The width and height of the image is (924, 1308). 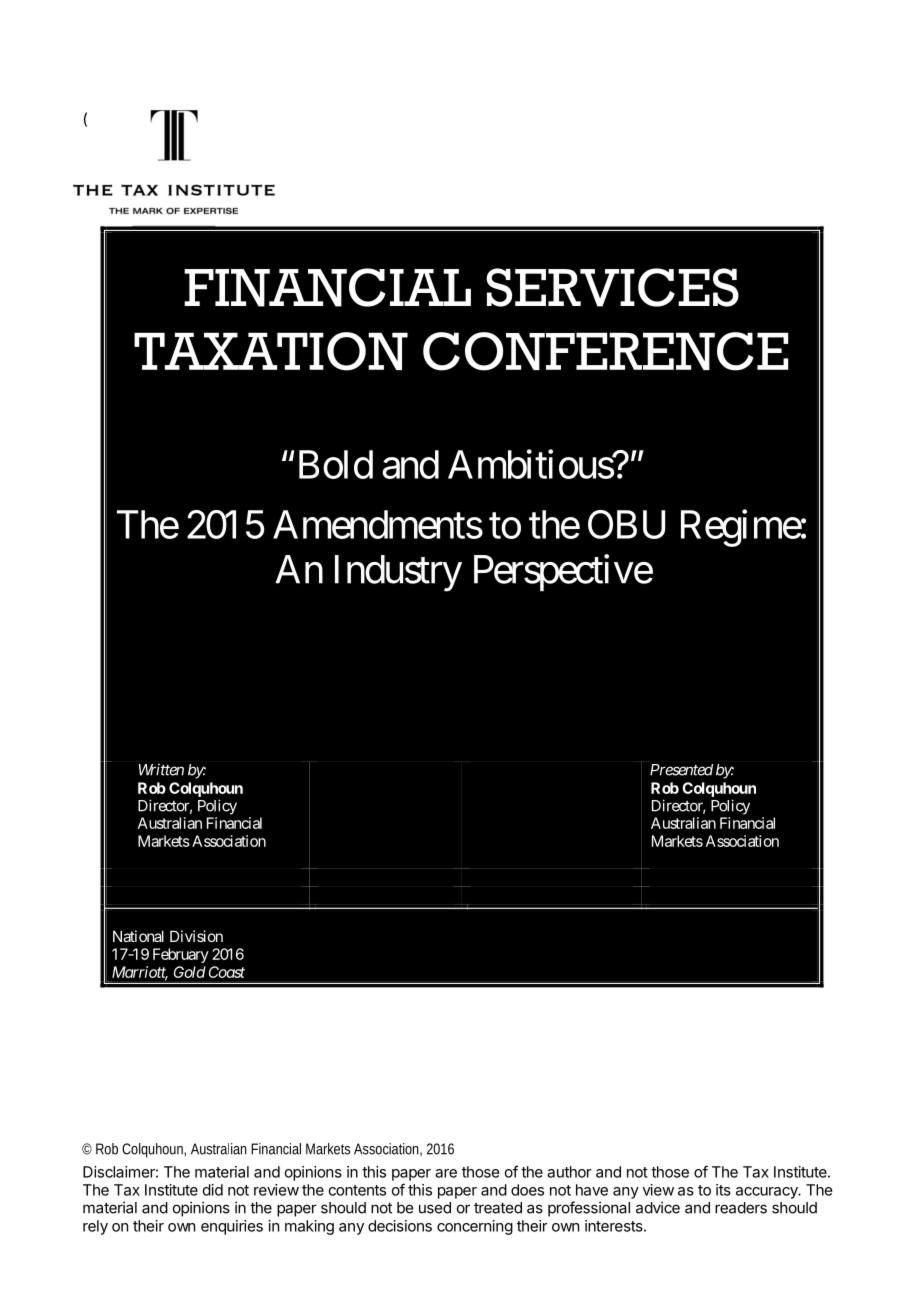 I want to click on Gold, so click(x=190, y=972).
